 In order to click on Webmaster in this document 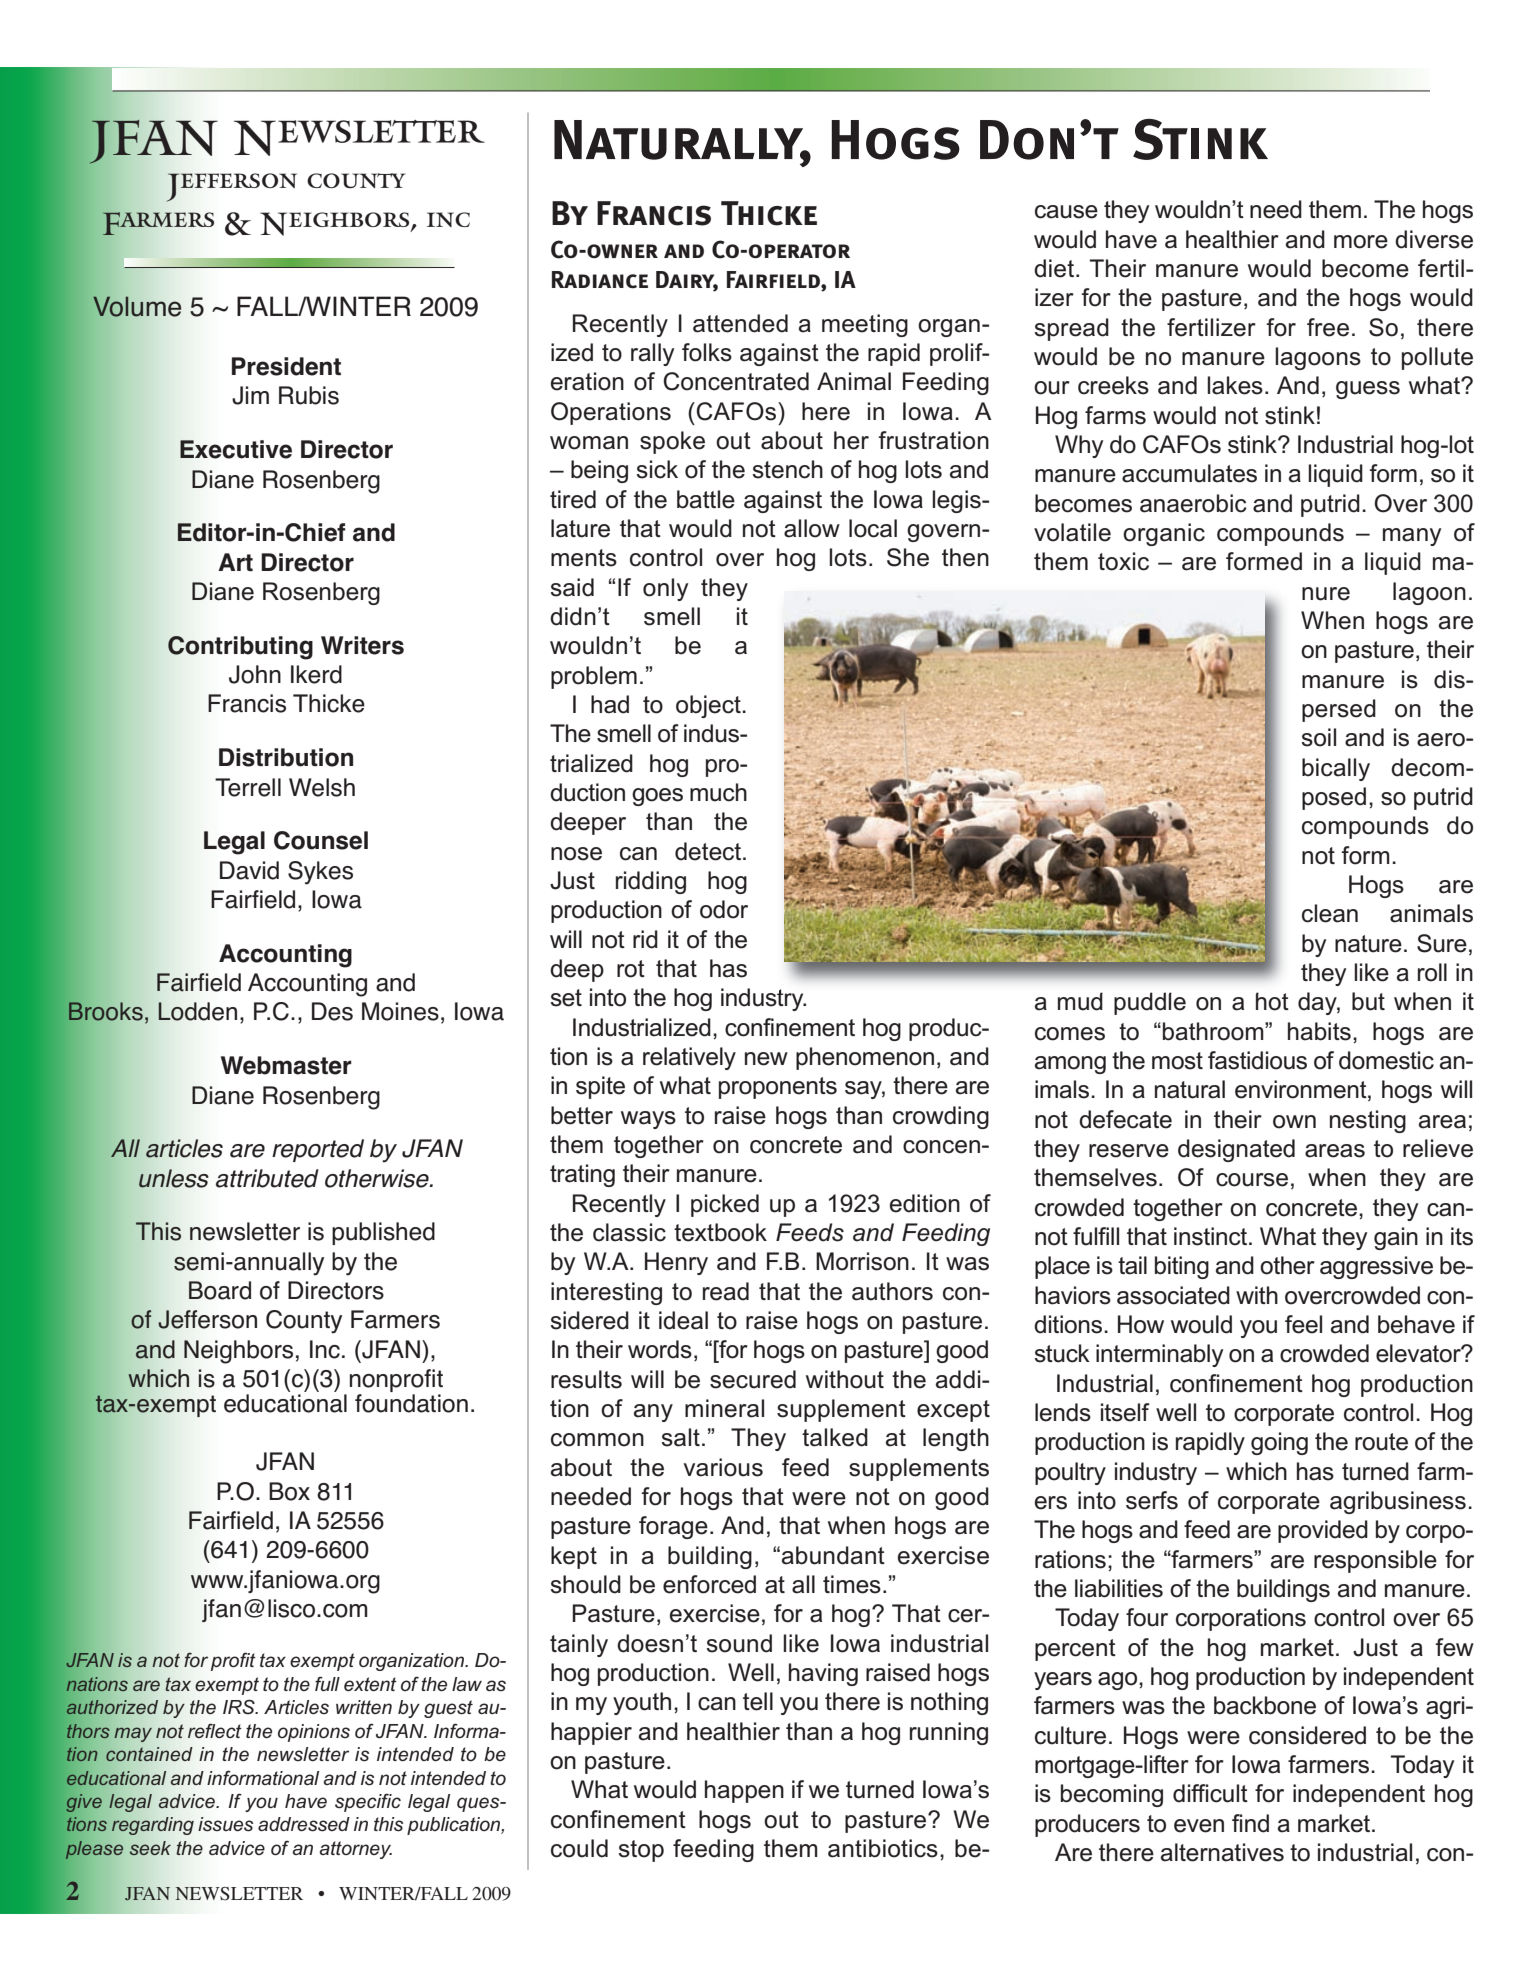, I will do `click(286, 1065)`.
